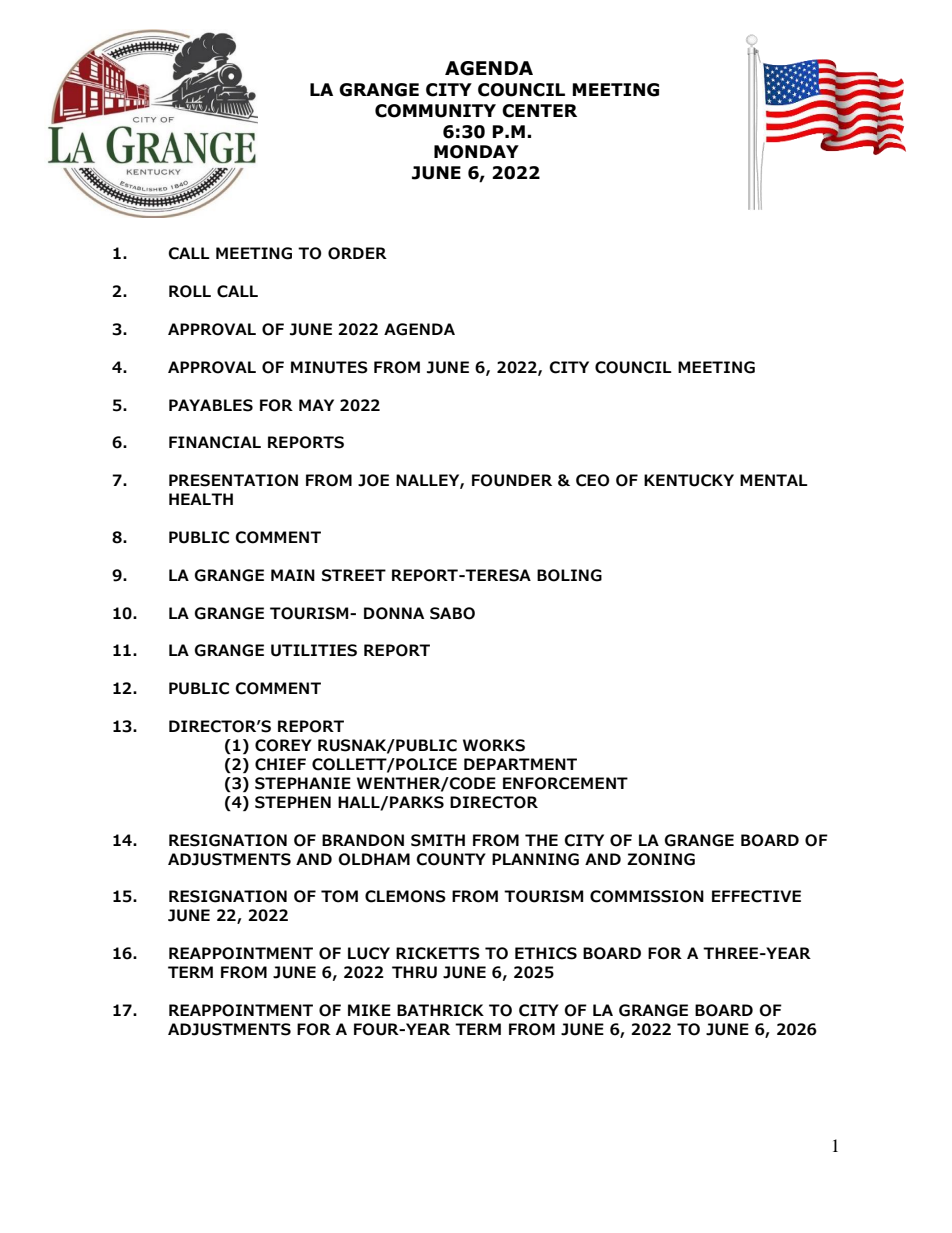  What do you see at coordinates (539, 111) in the image?
I see `CENTER` at bounding box center [539, 111].
